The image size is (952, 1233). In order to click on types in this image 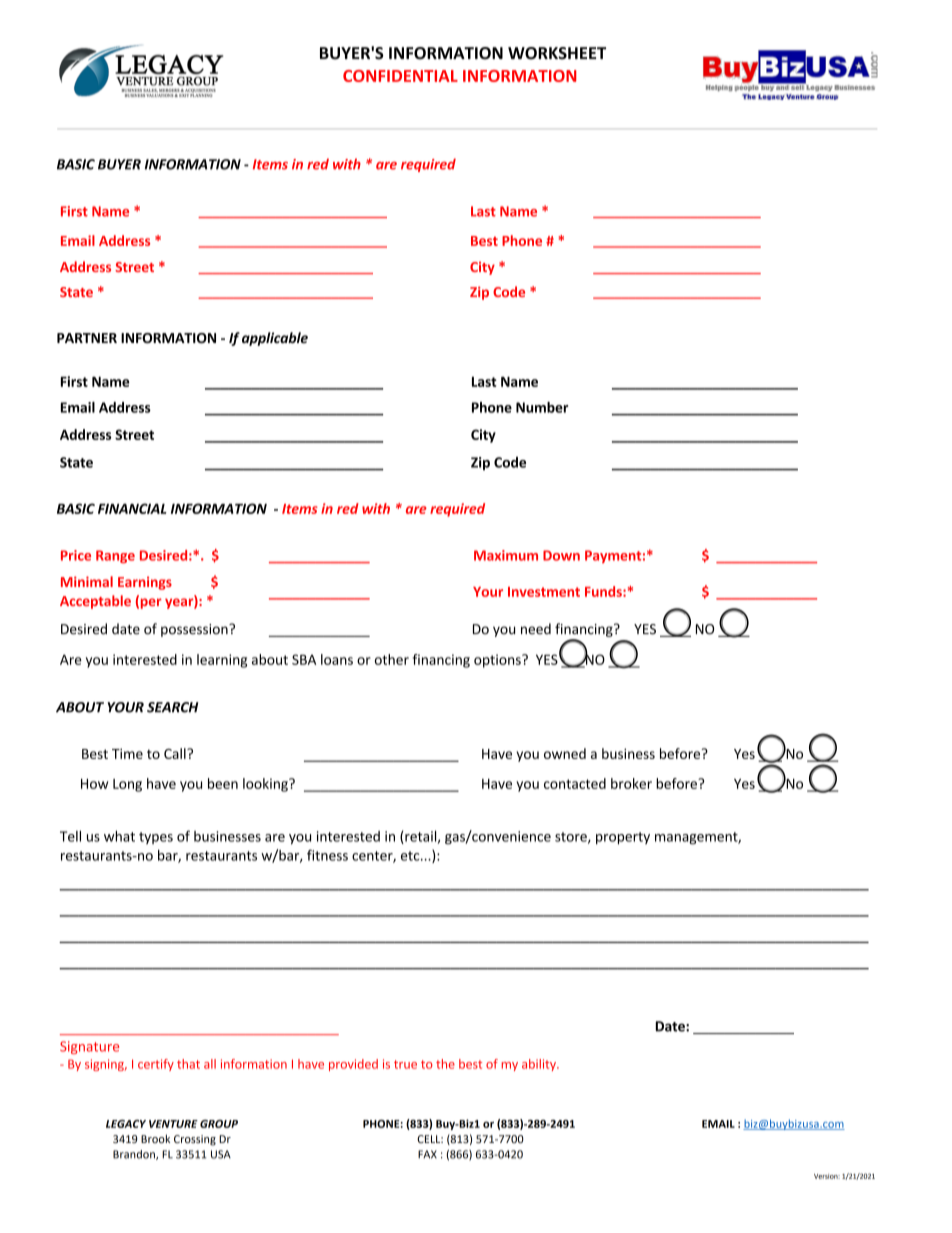, I will do `click(156, 838)`.
